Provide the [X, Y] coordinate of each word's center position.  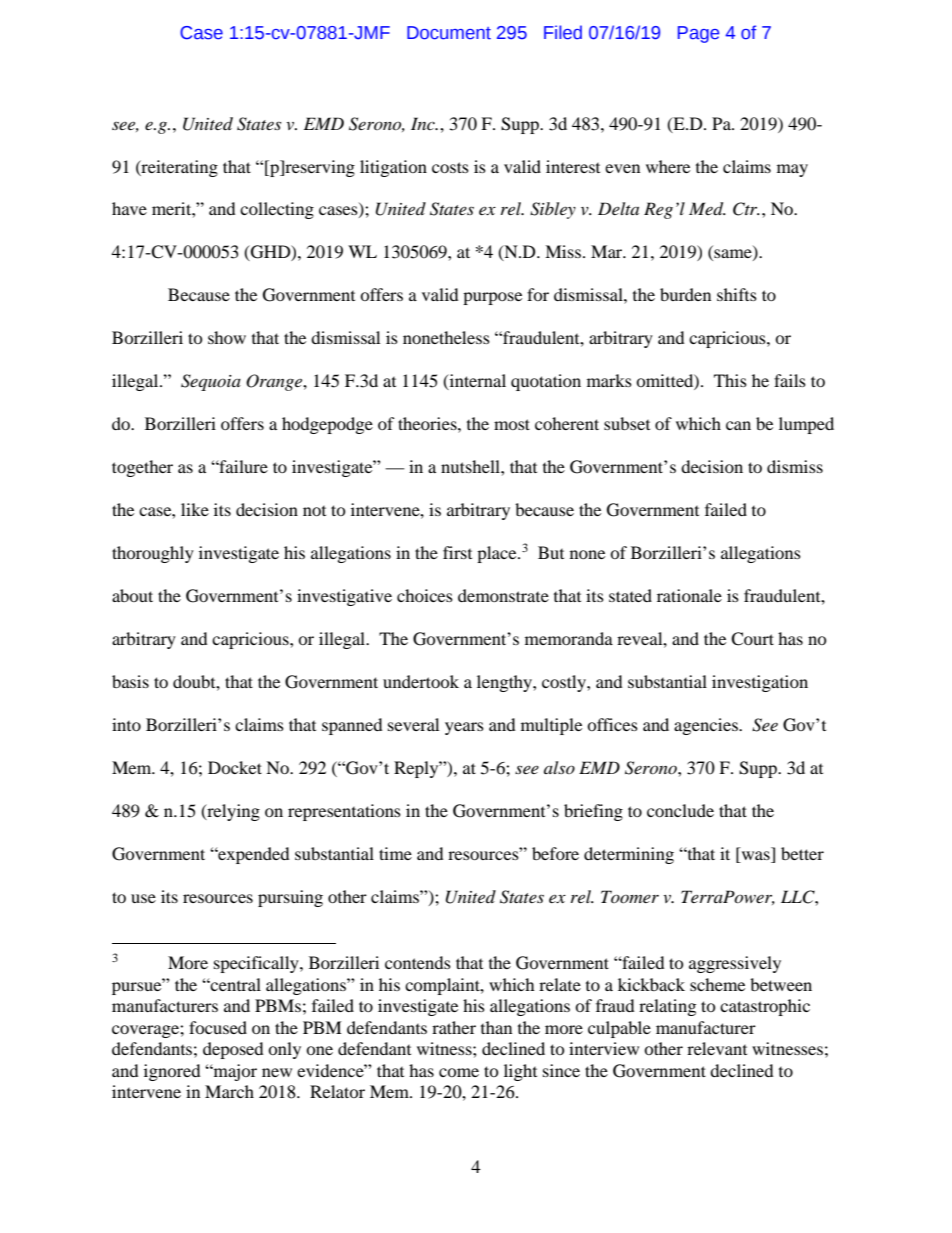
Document [449, 33]
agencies [707, 726]
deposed [233, 1050]
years [464, 728]
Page [698, 34]
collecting [277, 210]
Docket [235, 767]
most [512, 424]
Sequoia [211, 382]
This [730, 380]
